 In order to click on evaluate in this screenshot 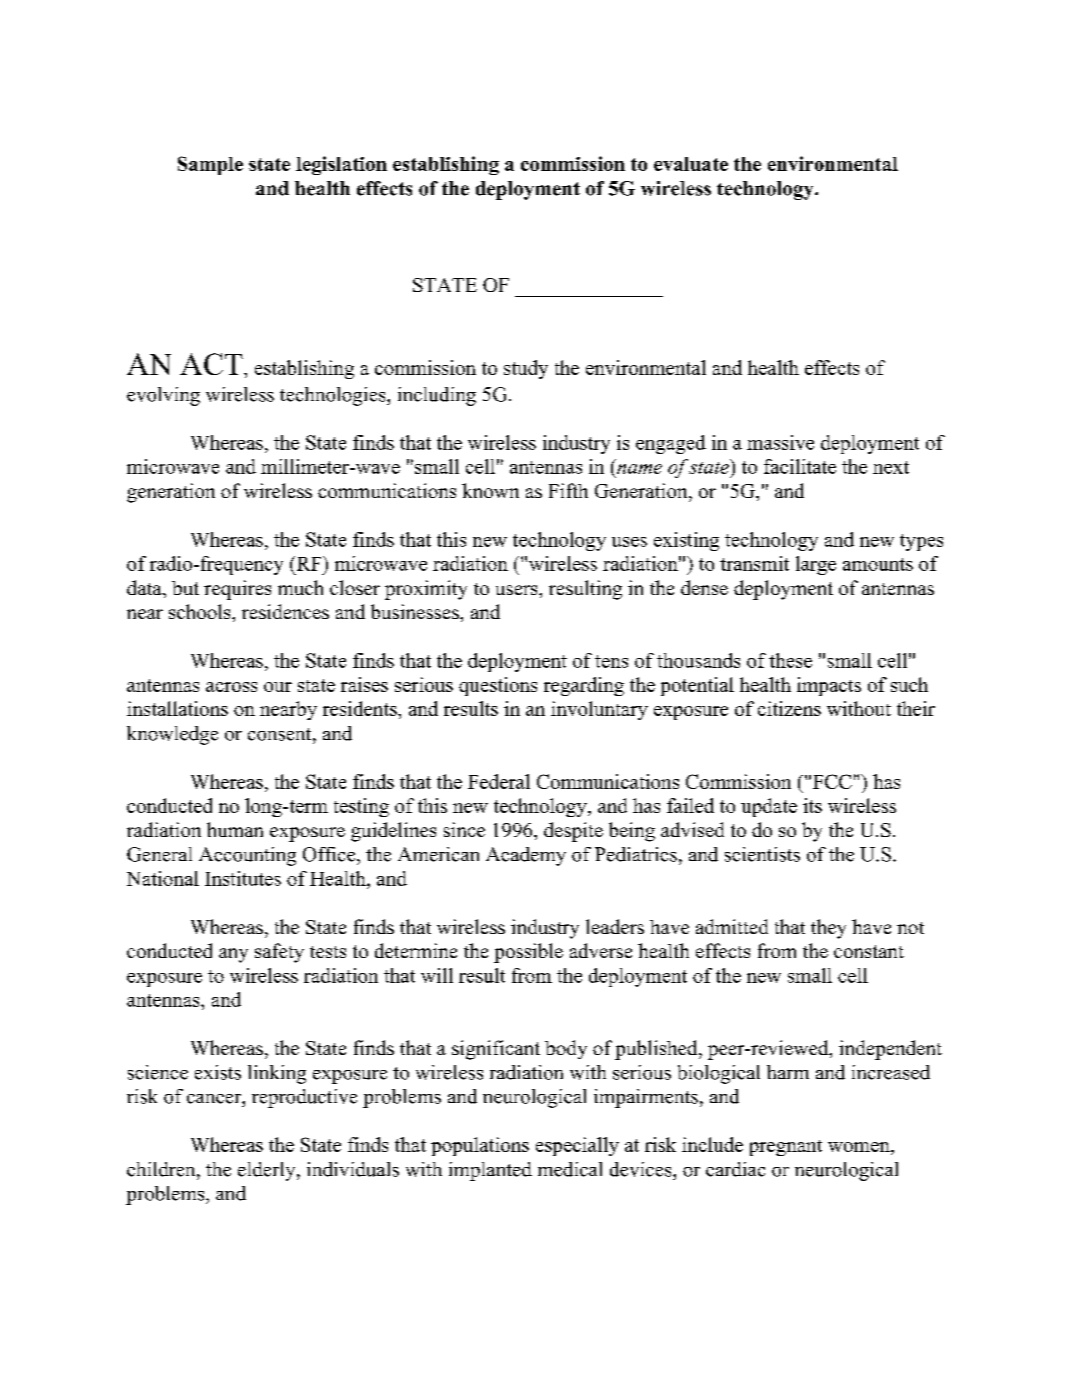, I will do `click(691, 164)`.
